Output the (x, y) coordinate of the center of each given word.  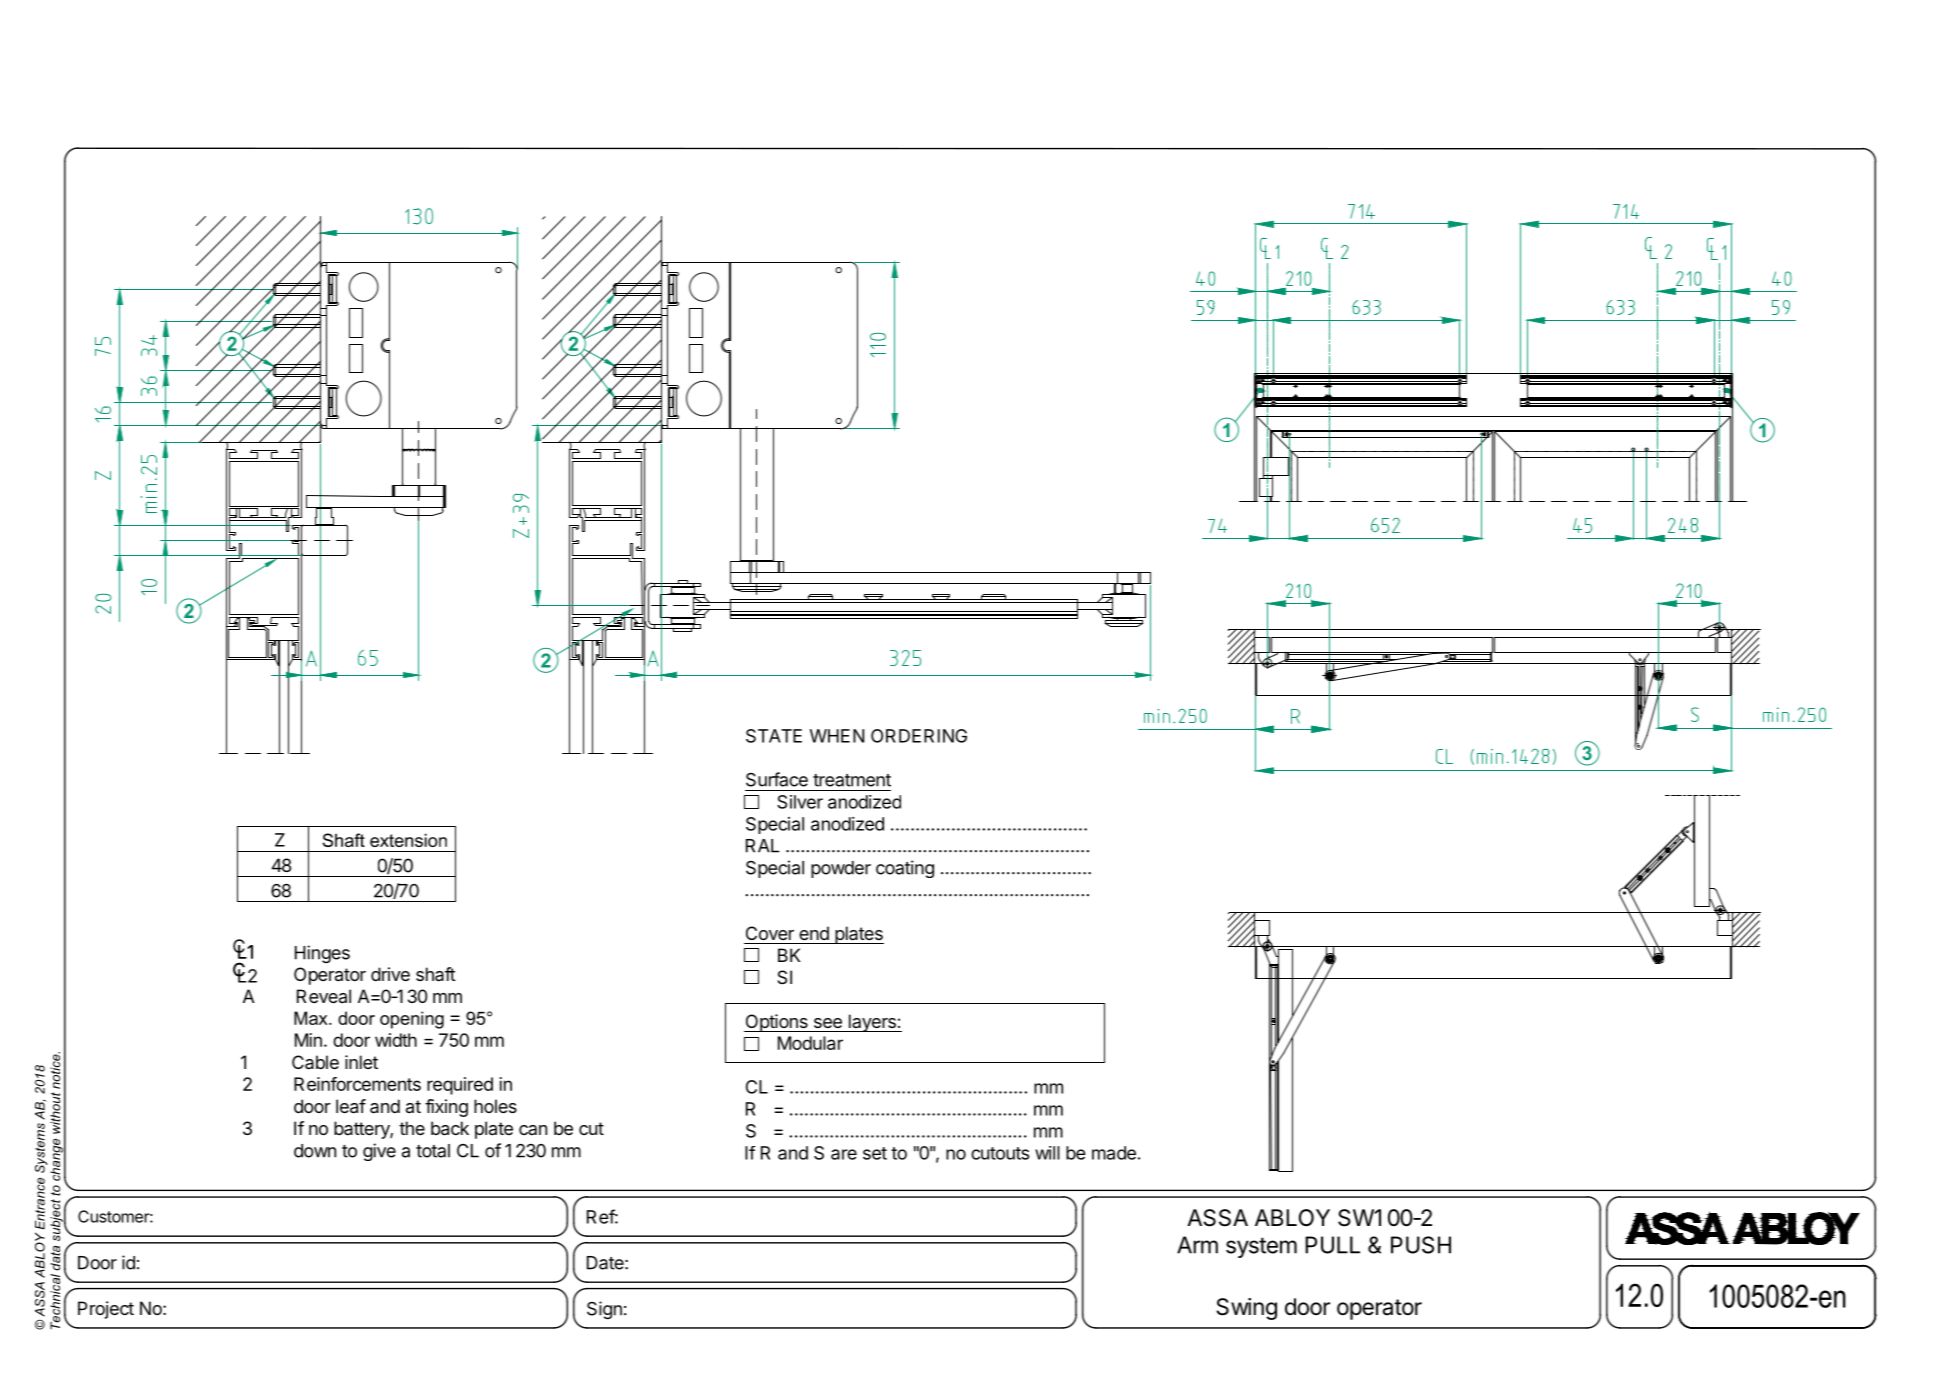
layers (872, 1023)
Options (777, 1023)
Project (106, 1310)
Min (308, 1040)
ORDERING (919, 736)
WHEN (837, 736)
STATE (774, 736)
